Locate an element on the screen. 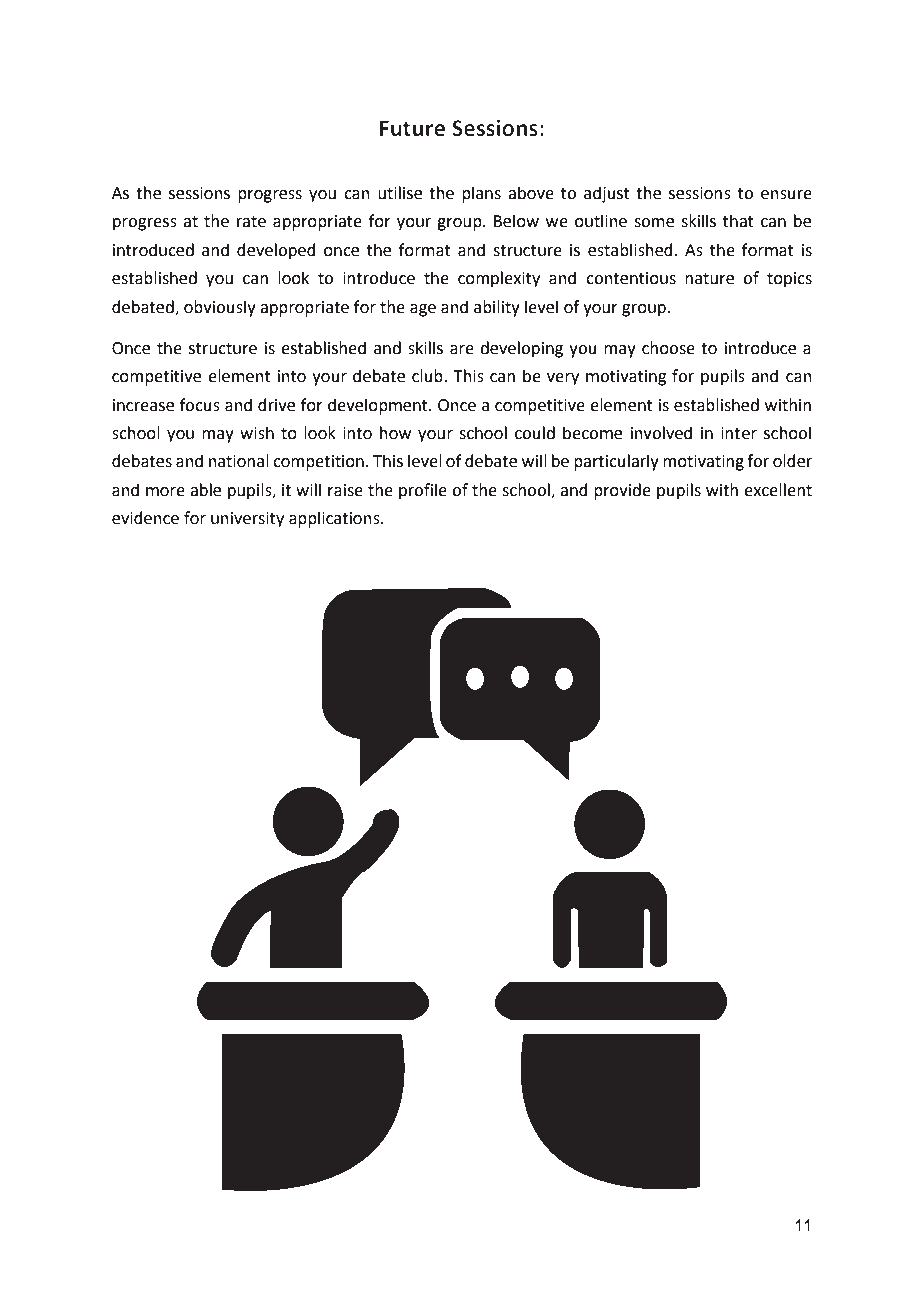  profile is located at coordinates (423, 491).
